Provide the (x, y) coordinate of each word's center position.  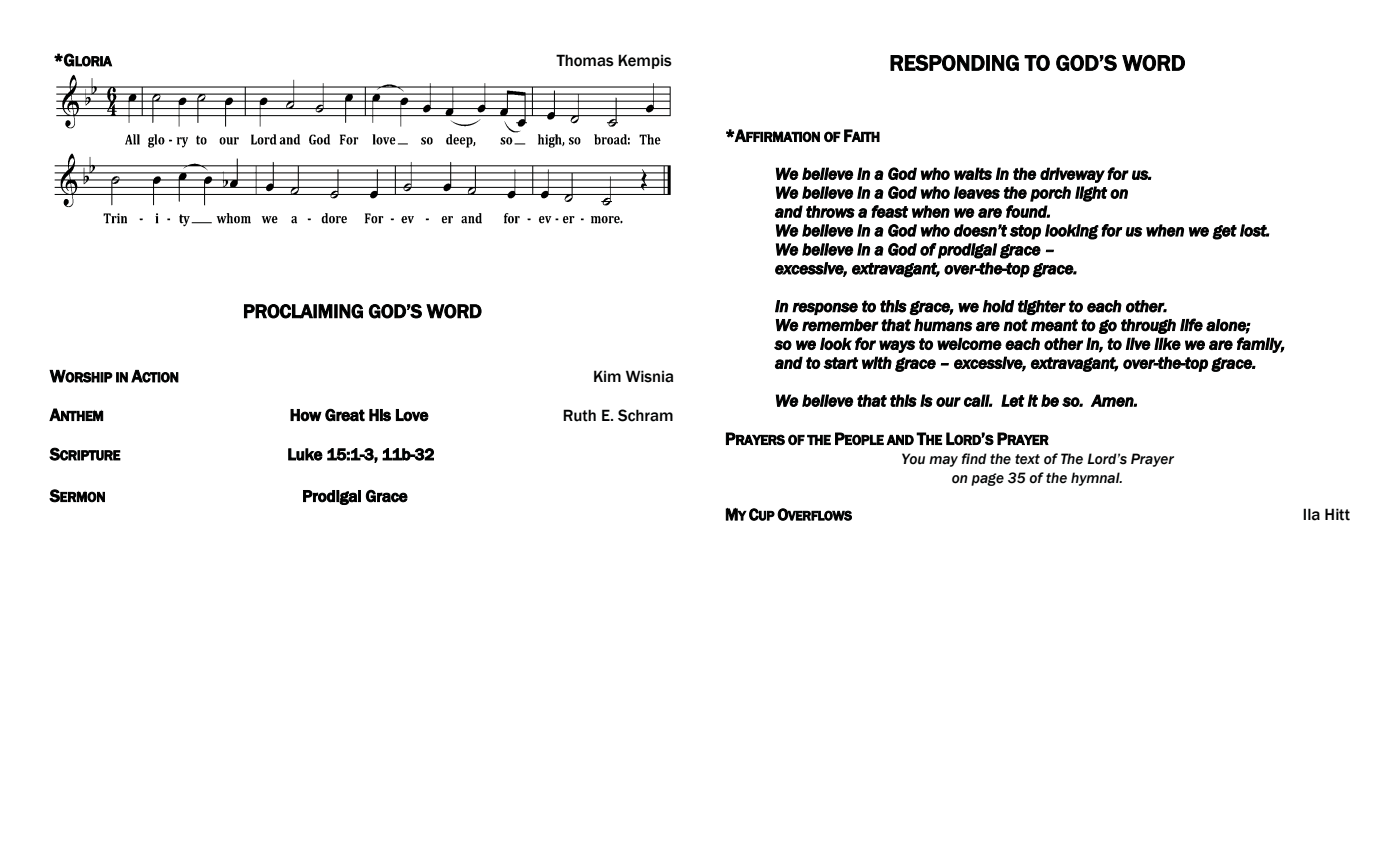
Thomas (585, 60)
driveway (1072, 175)
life (1191, 325)
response (825, 308)
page (987, 479)
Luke (305, 454)
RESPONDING (954, 63)
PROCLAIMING (303, 311)
